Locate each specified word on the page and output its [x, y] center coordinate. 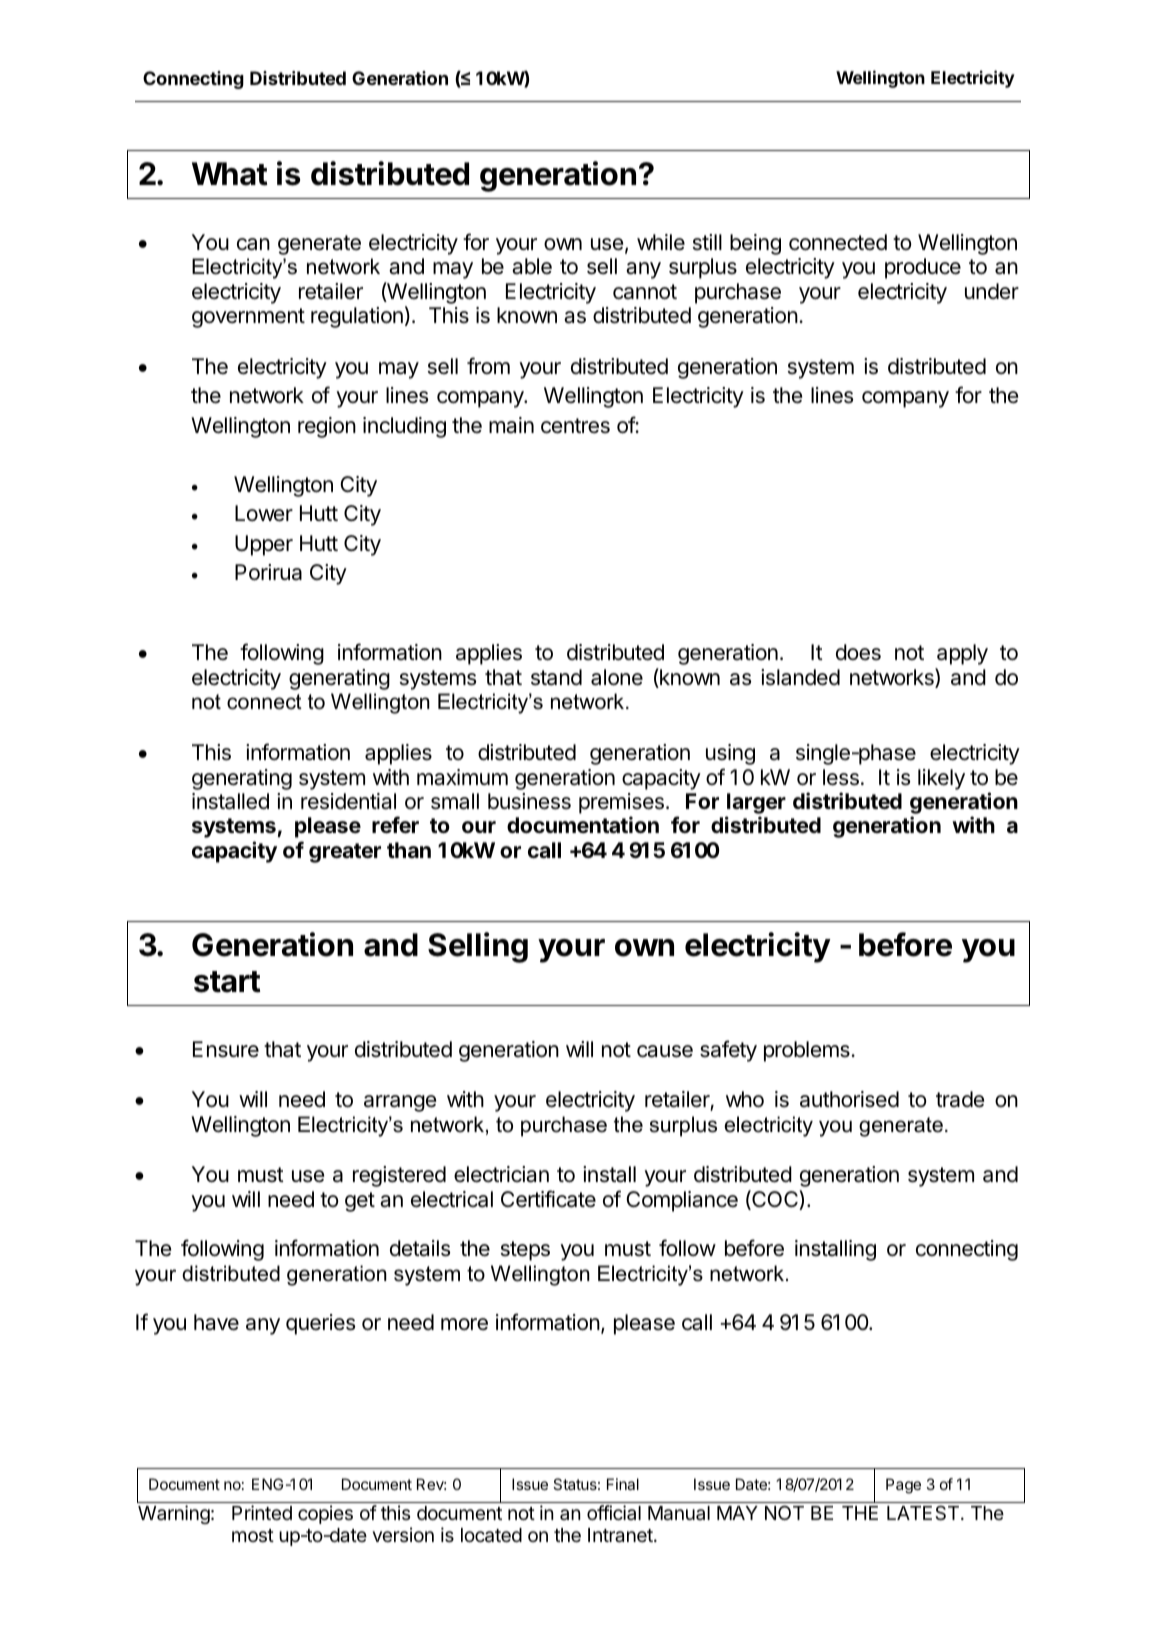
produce [923, 268]
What [230, 174]
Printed [262, 1512]
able [532, 266]
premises [621, 803]
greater [345, 853]
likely [941, 779]
